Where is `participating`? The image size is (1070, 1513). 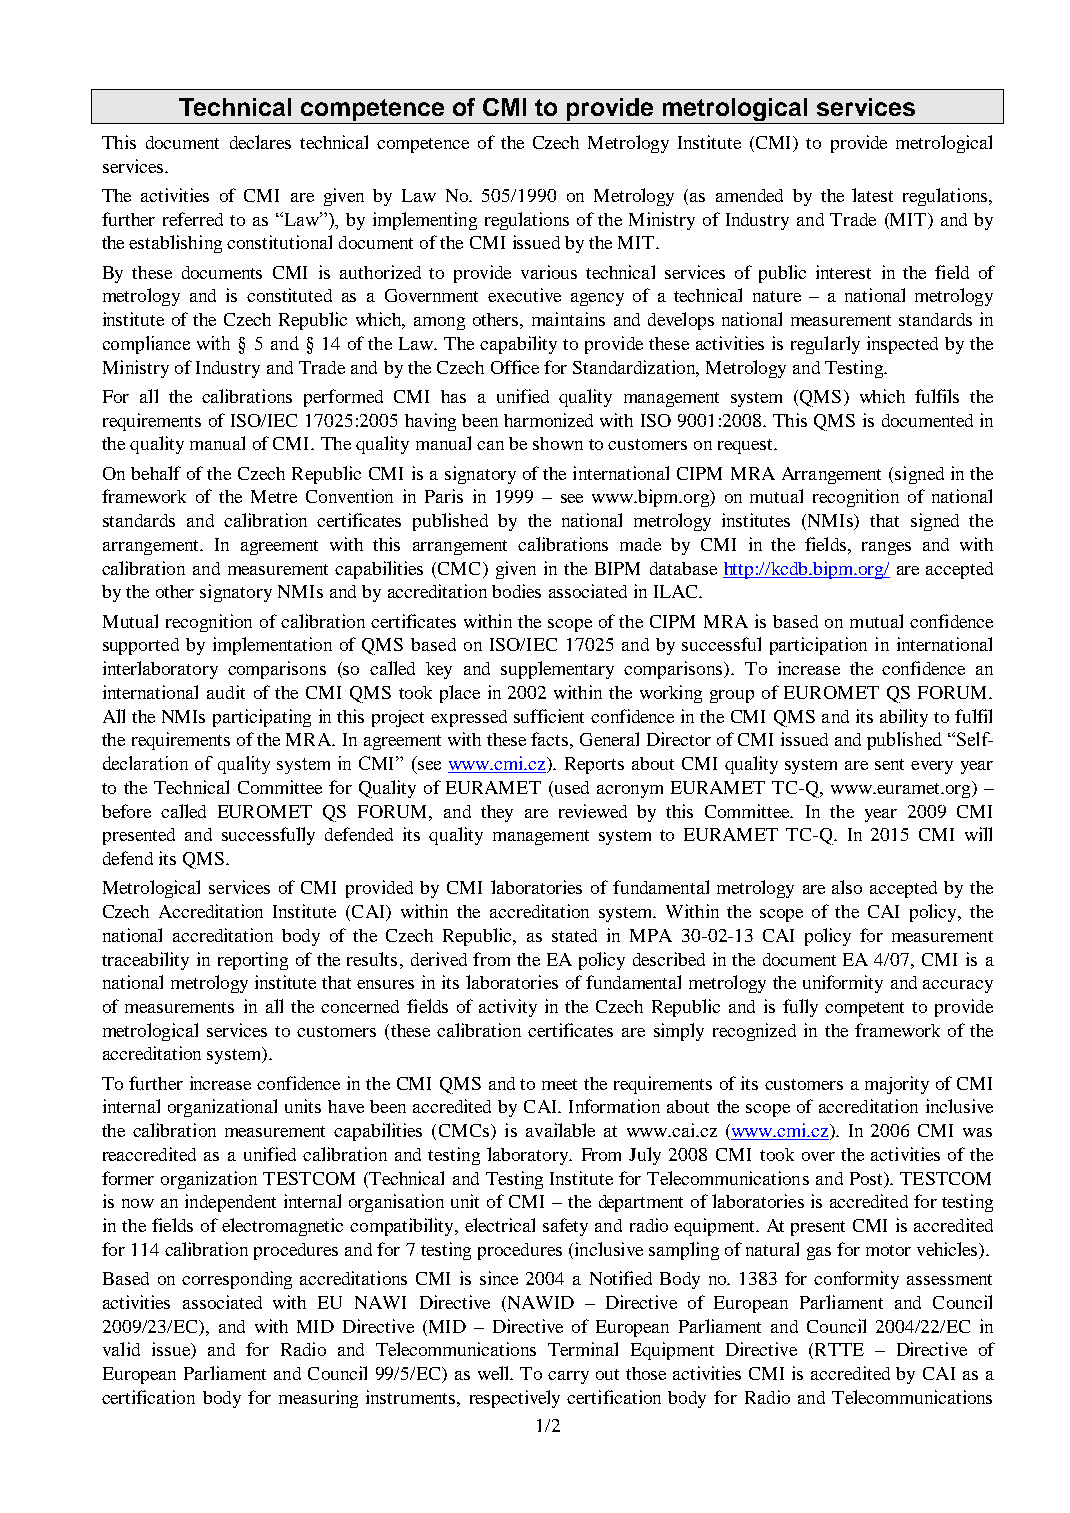 participating is located at coordinates (262, 718).
